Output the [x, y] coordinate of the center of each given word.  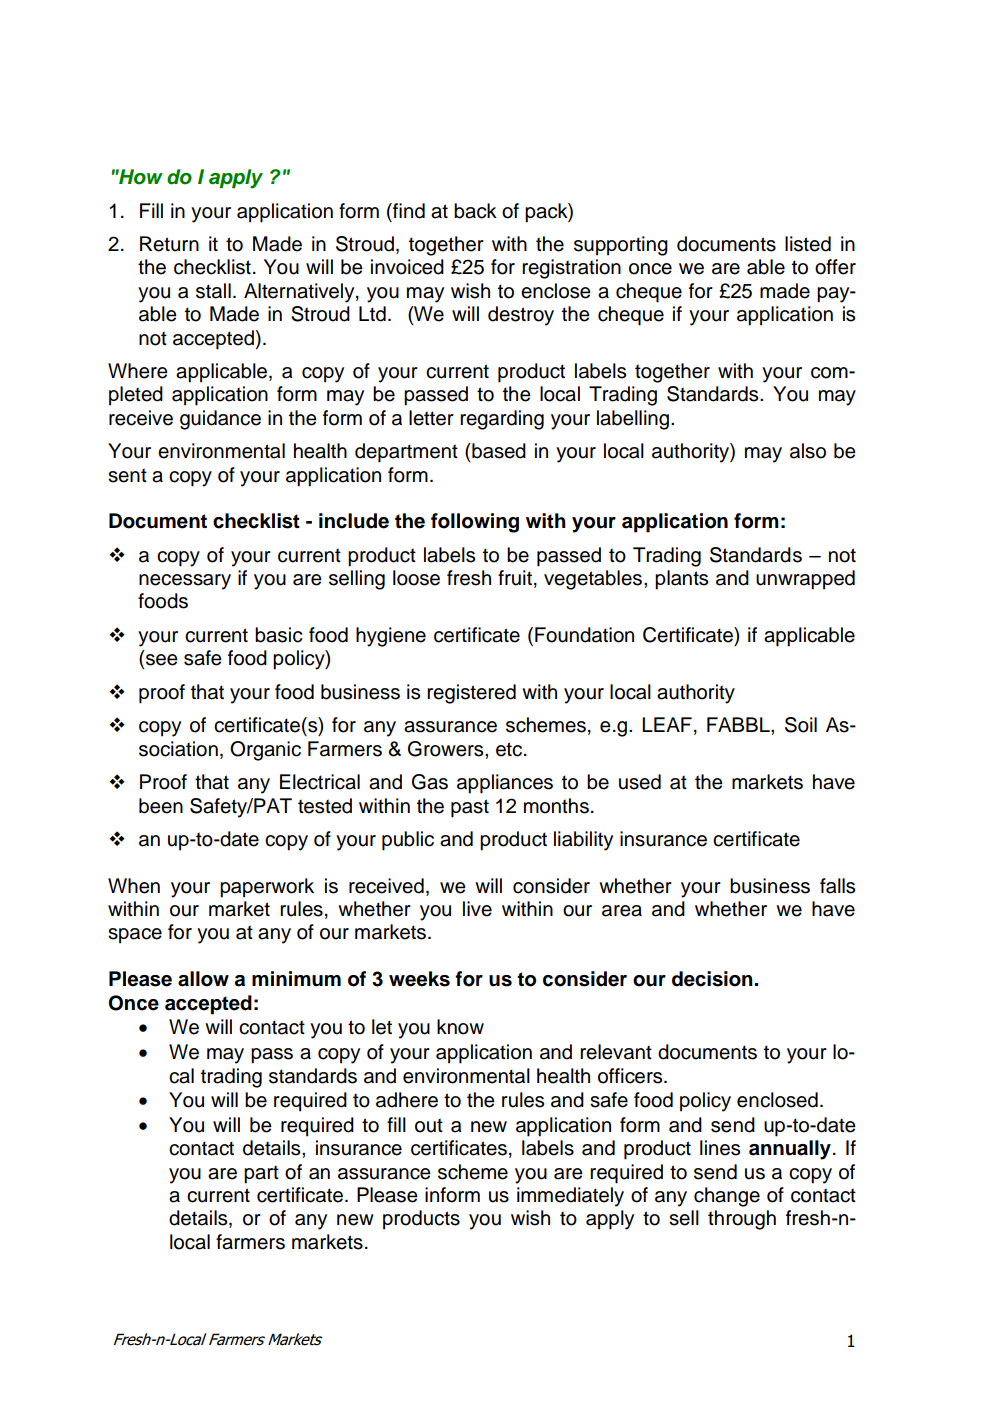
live [477, 909]
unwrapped [805, 580]
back [475, 211]
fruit [515, 578]
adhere [407, 1100]
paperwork [267, 888]
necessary [185, 582]
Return [169, 244]
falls [837, 886]
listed [808, 244]
